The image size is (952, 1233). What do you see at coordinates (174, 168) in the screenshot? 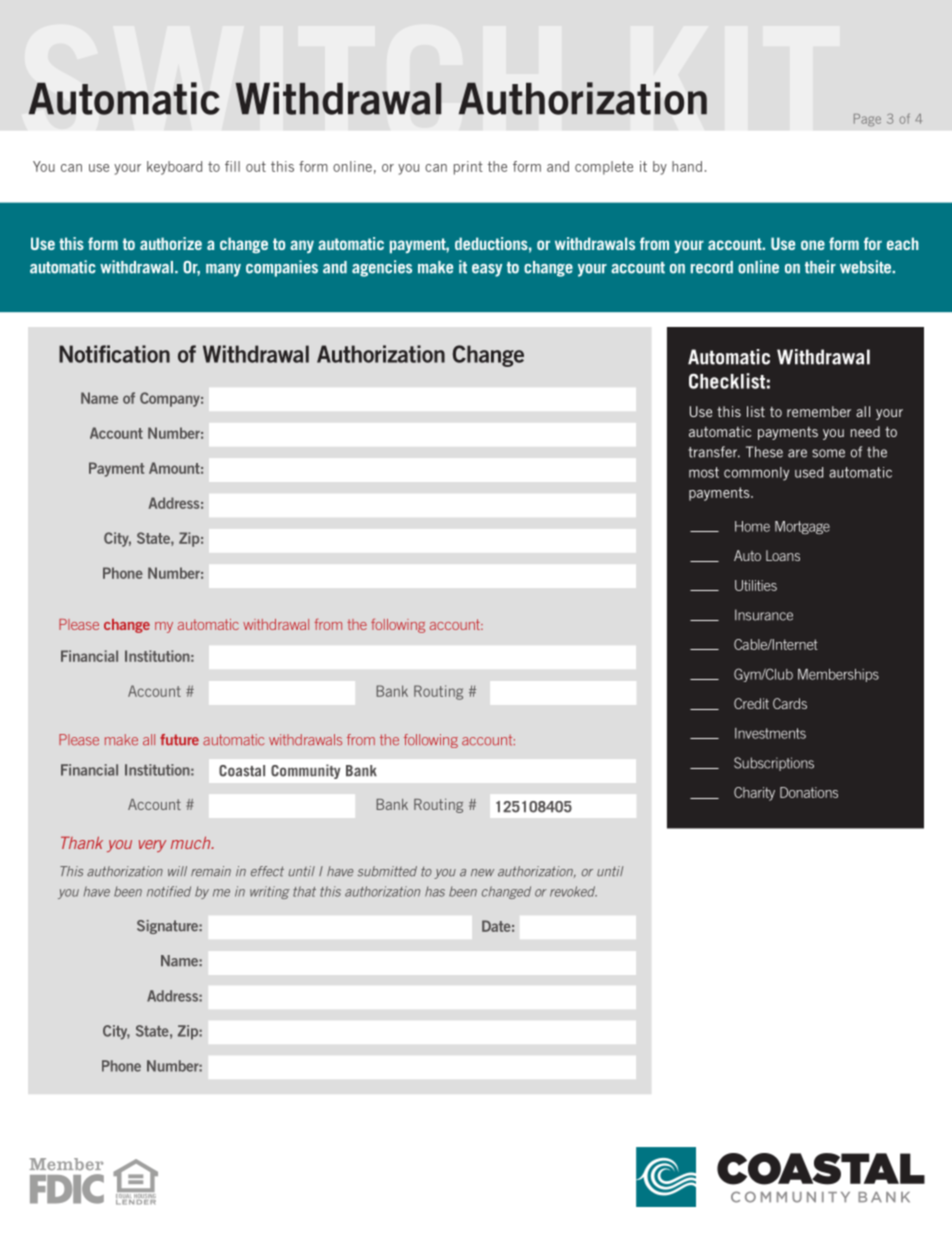
I see `keyboard` at bounding box center [174, 168].
